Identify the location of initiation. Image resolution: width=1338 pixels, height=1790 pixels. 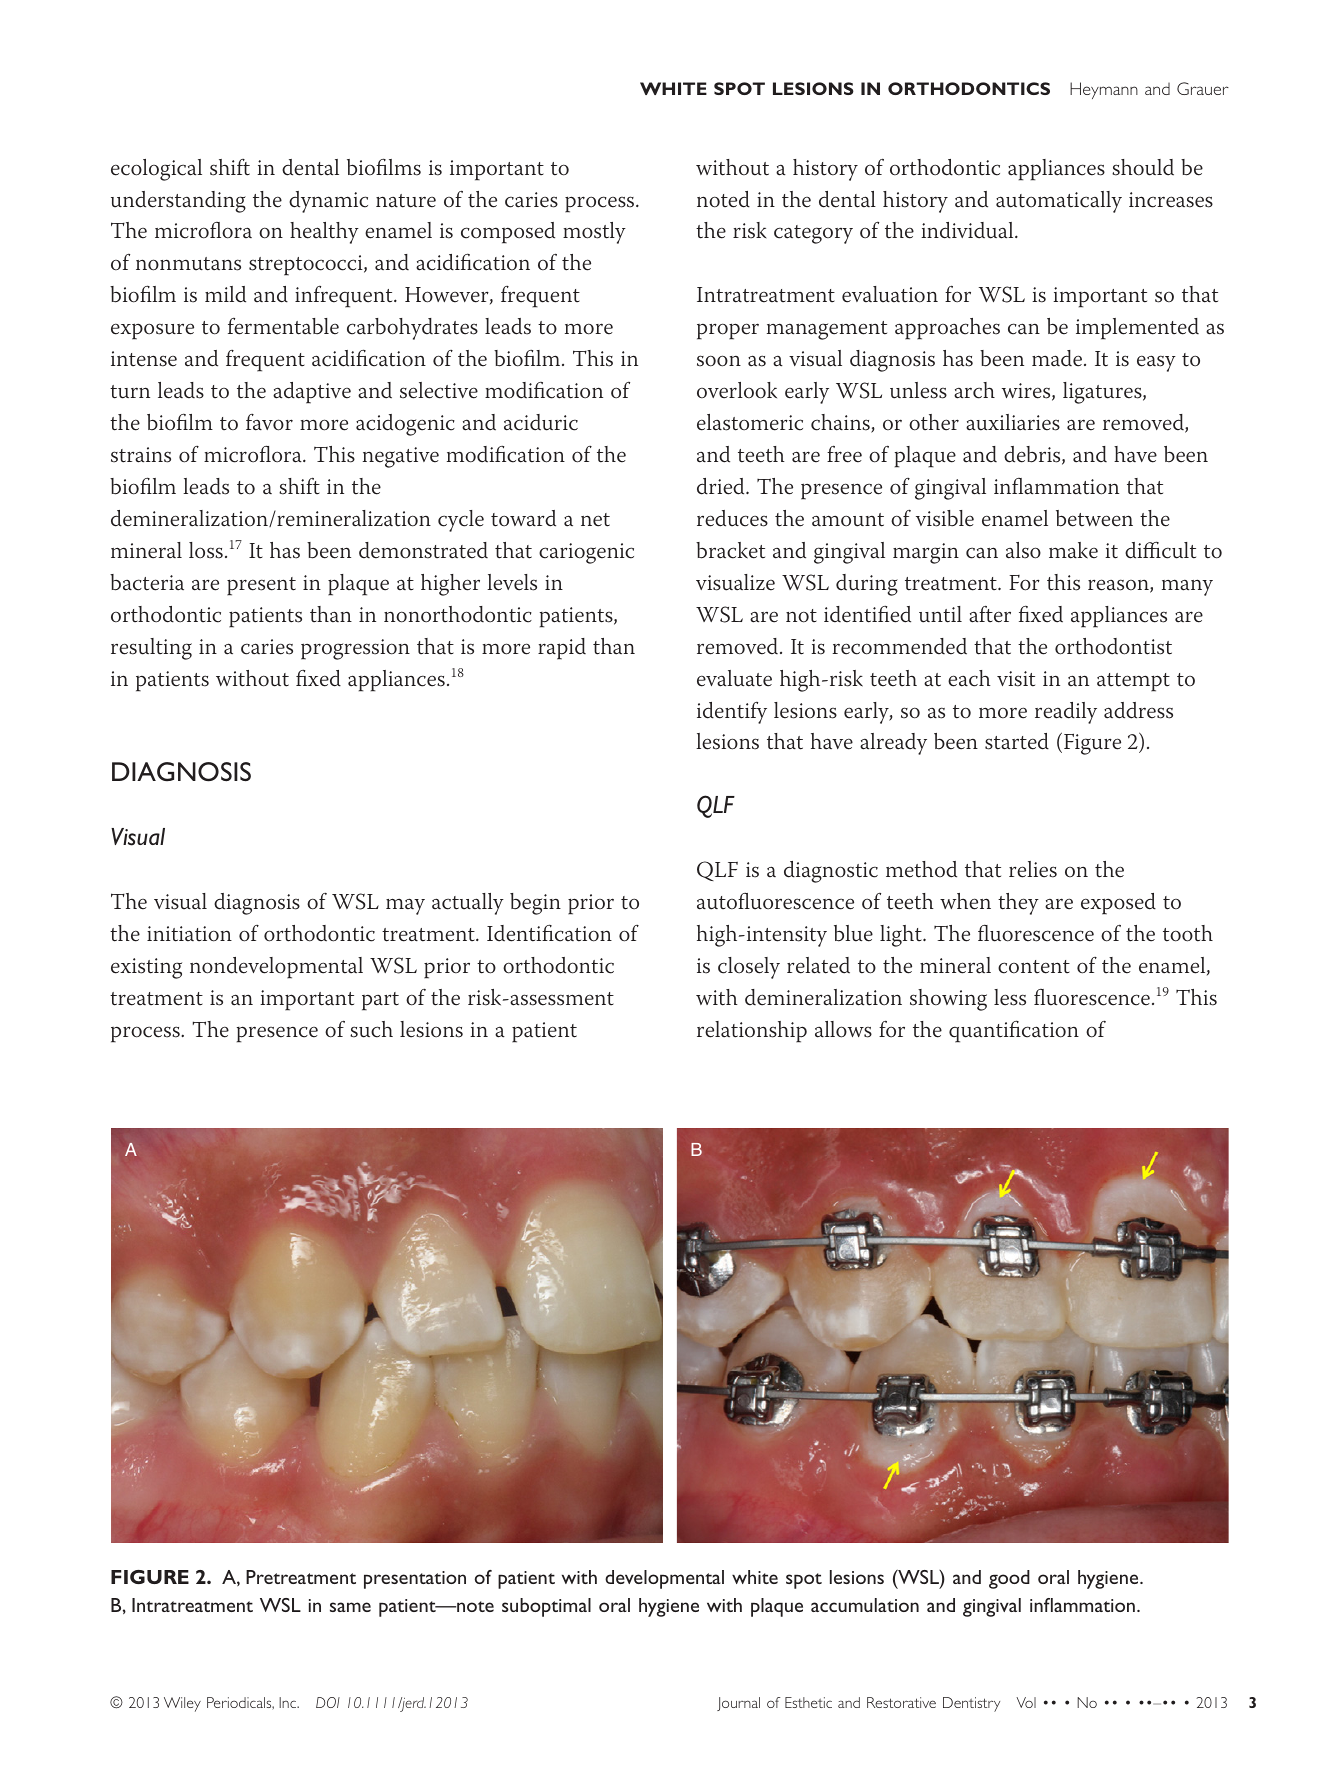
(189, 934).
